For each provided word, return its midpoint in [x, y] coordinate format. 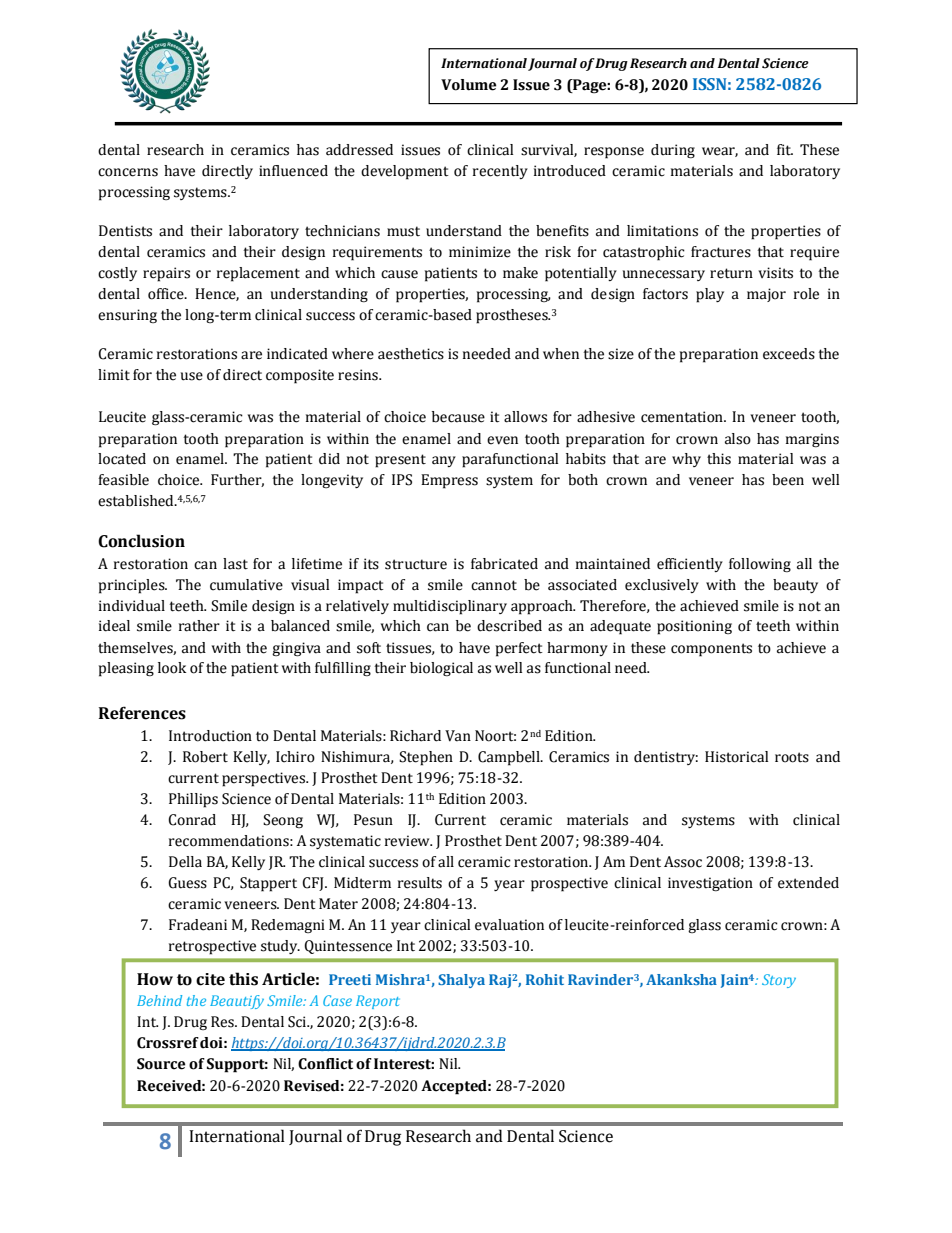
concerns [128, 172]
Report [378, 1002]
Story [779, 981]
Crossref [168, 1043]
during [673, 151]
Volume [468, 85]
